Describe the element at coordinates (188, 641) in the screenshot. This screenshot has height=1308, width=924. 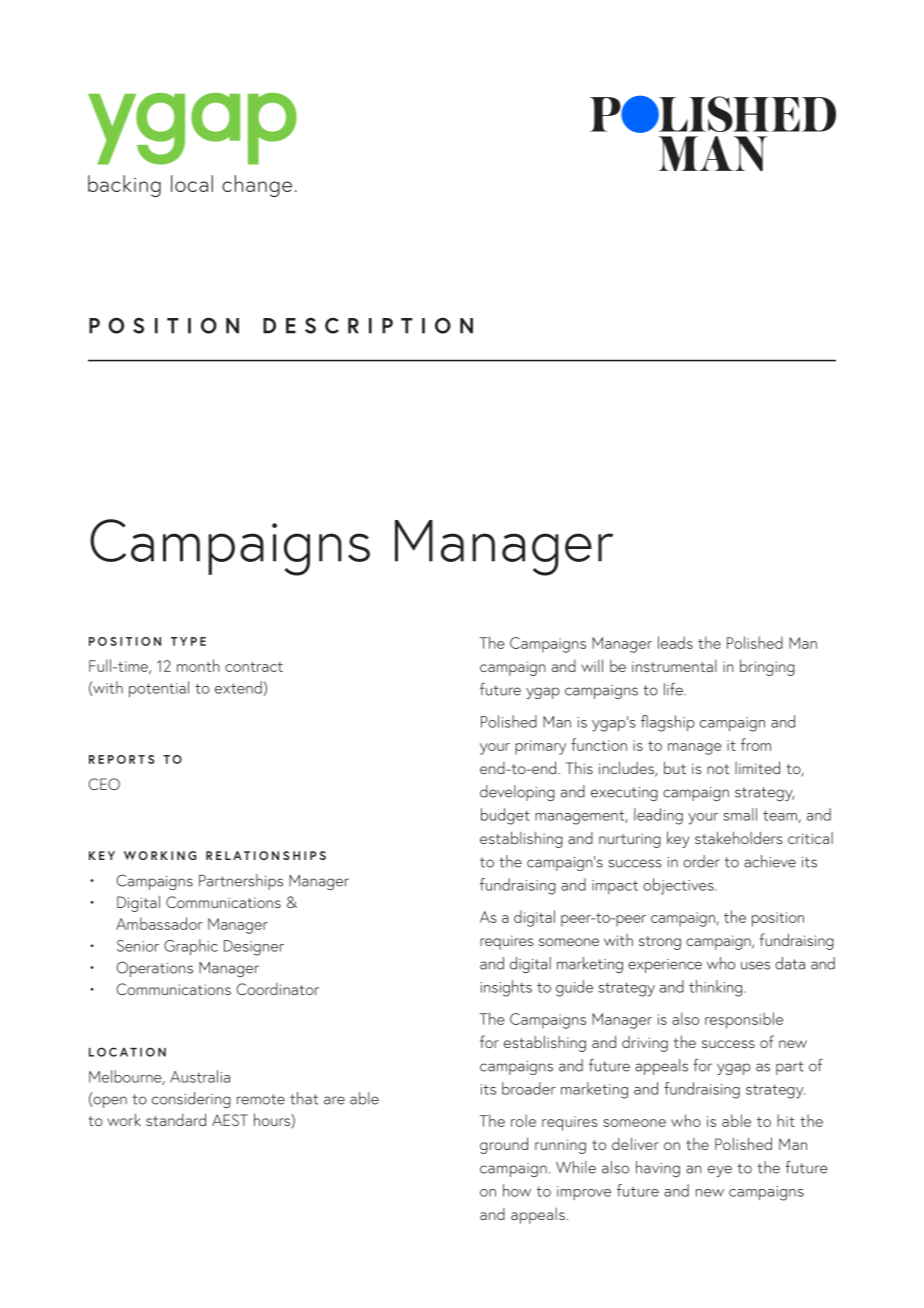
I see `TYPE` at that location.
